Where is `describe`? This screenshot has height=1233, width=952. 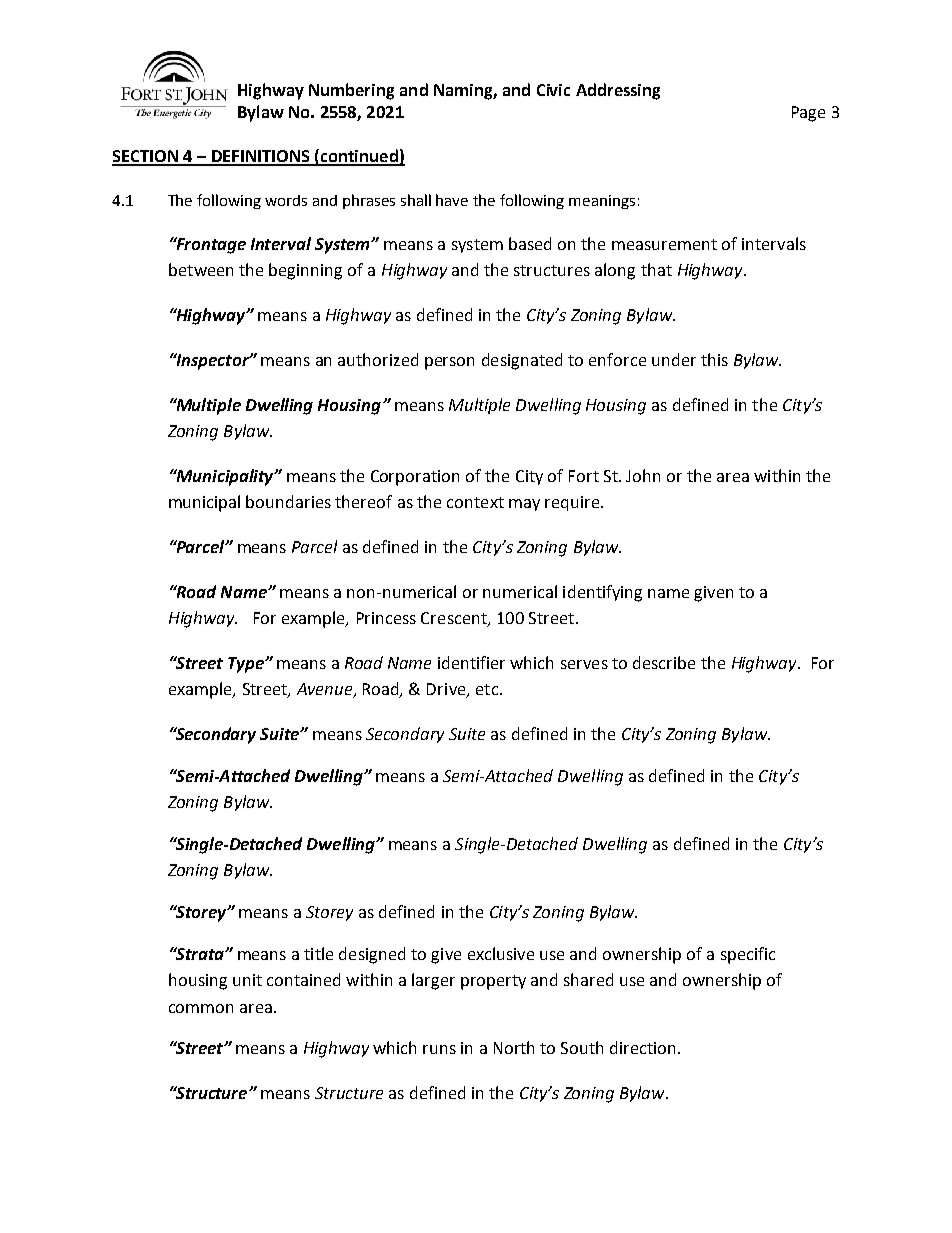
describe is located at coordinates (664, 662).
